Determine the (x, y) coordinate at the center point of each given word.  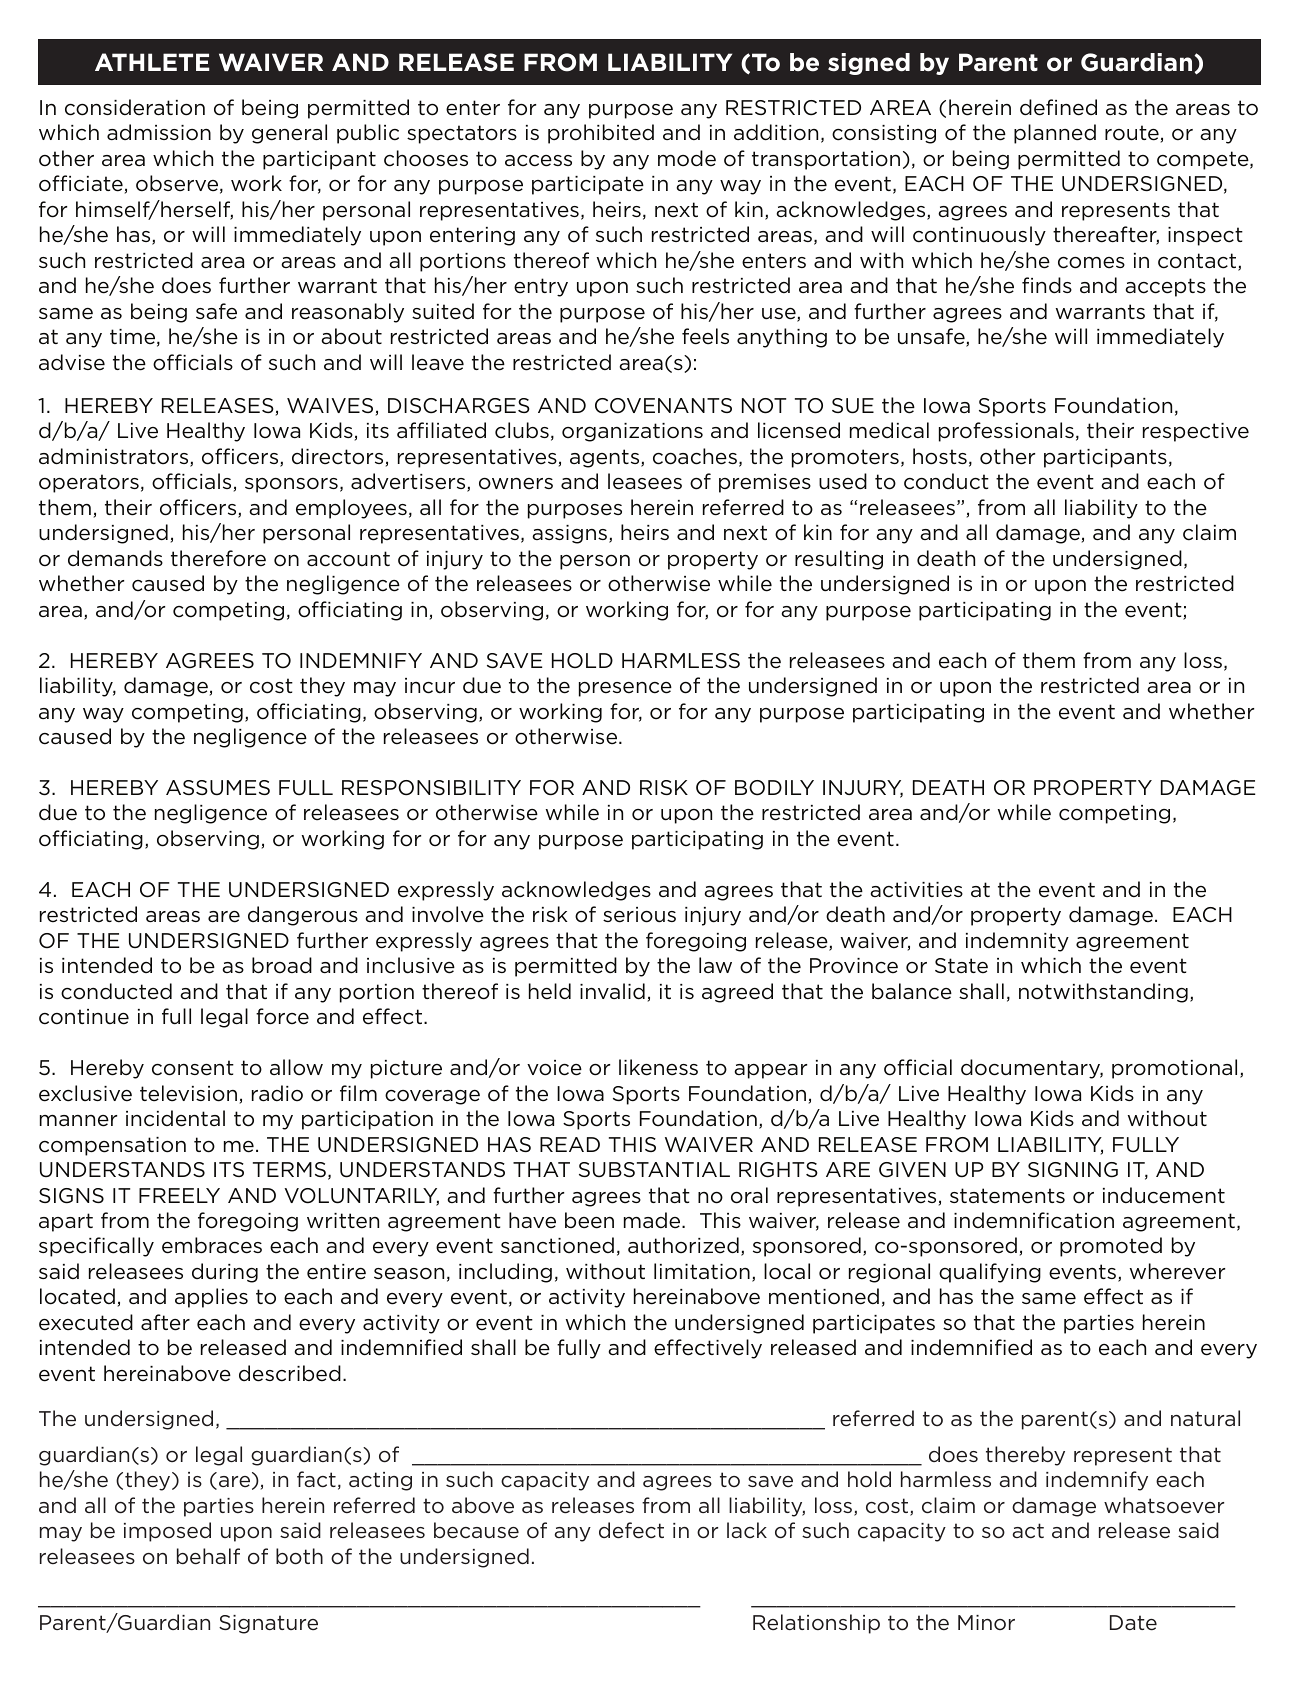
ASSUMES (218, 788)
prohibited (601, 134)
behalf (208, 1556)
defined (1058, 107)
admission (159, 132)
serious (639, 915)
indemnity (1017, 942)
